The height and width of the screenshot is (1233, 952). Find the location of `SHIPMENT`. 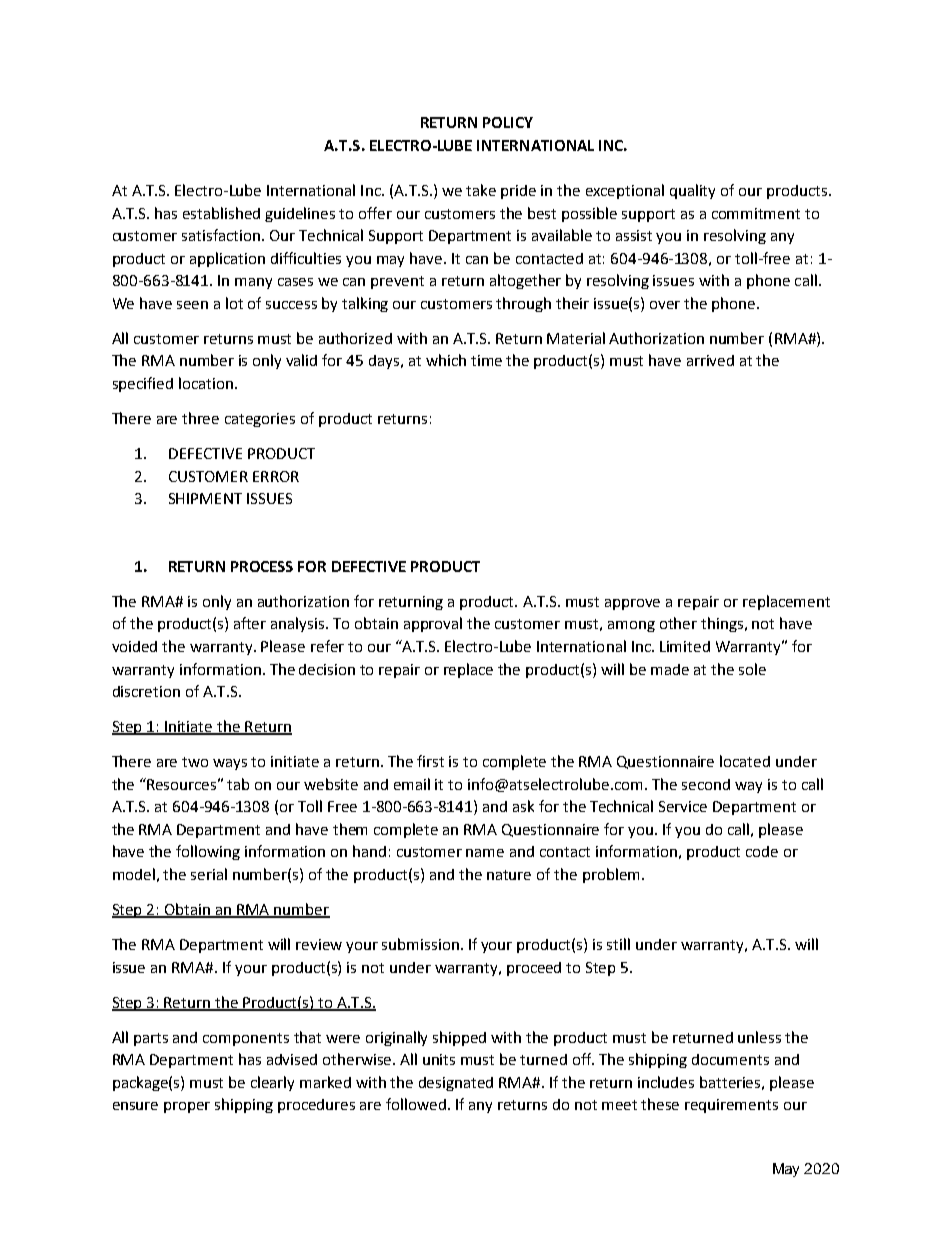

SHIPMENT is located at coordinates (205, 498).
